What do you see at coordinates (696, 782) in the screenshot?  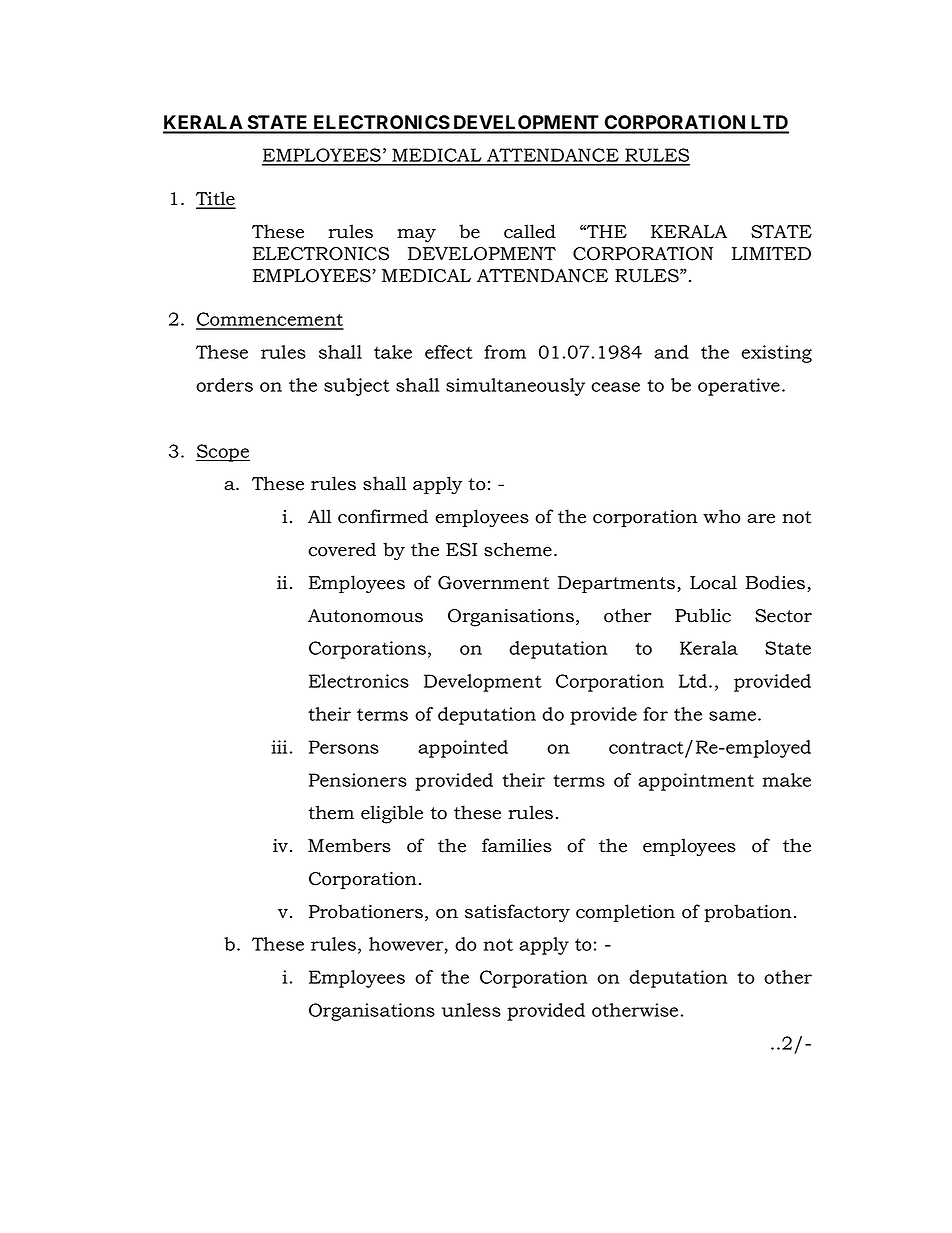 I see `appointment` at bounding box center [696, 782].
